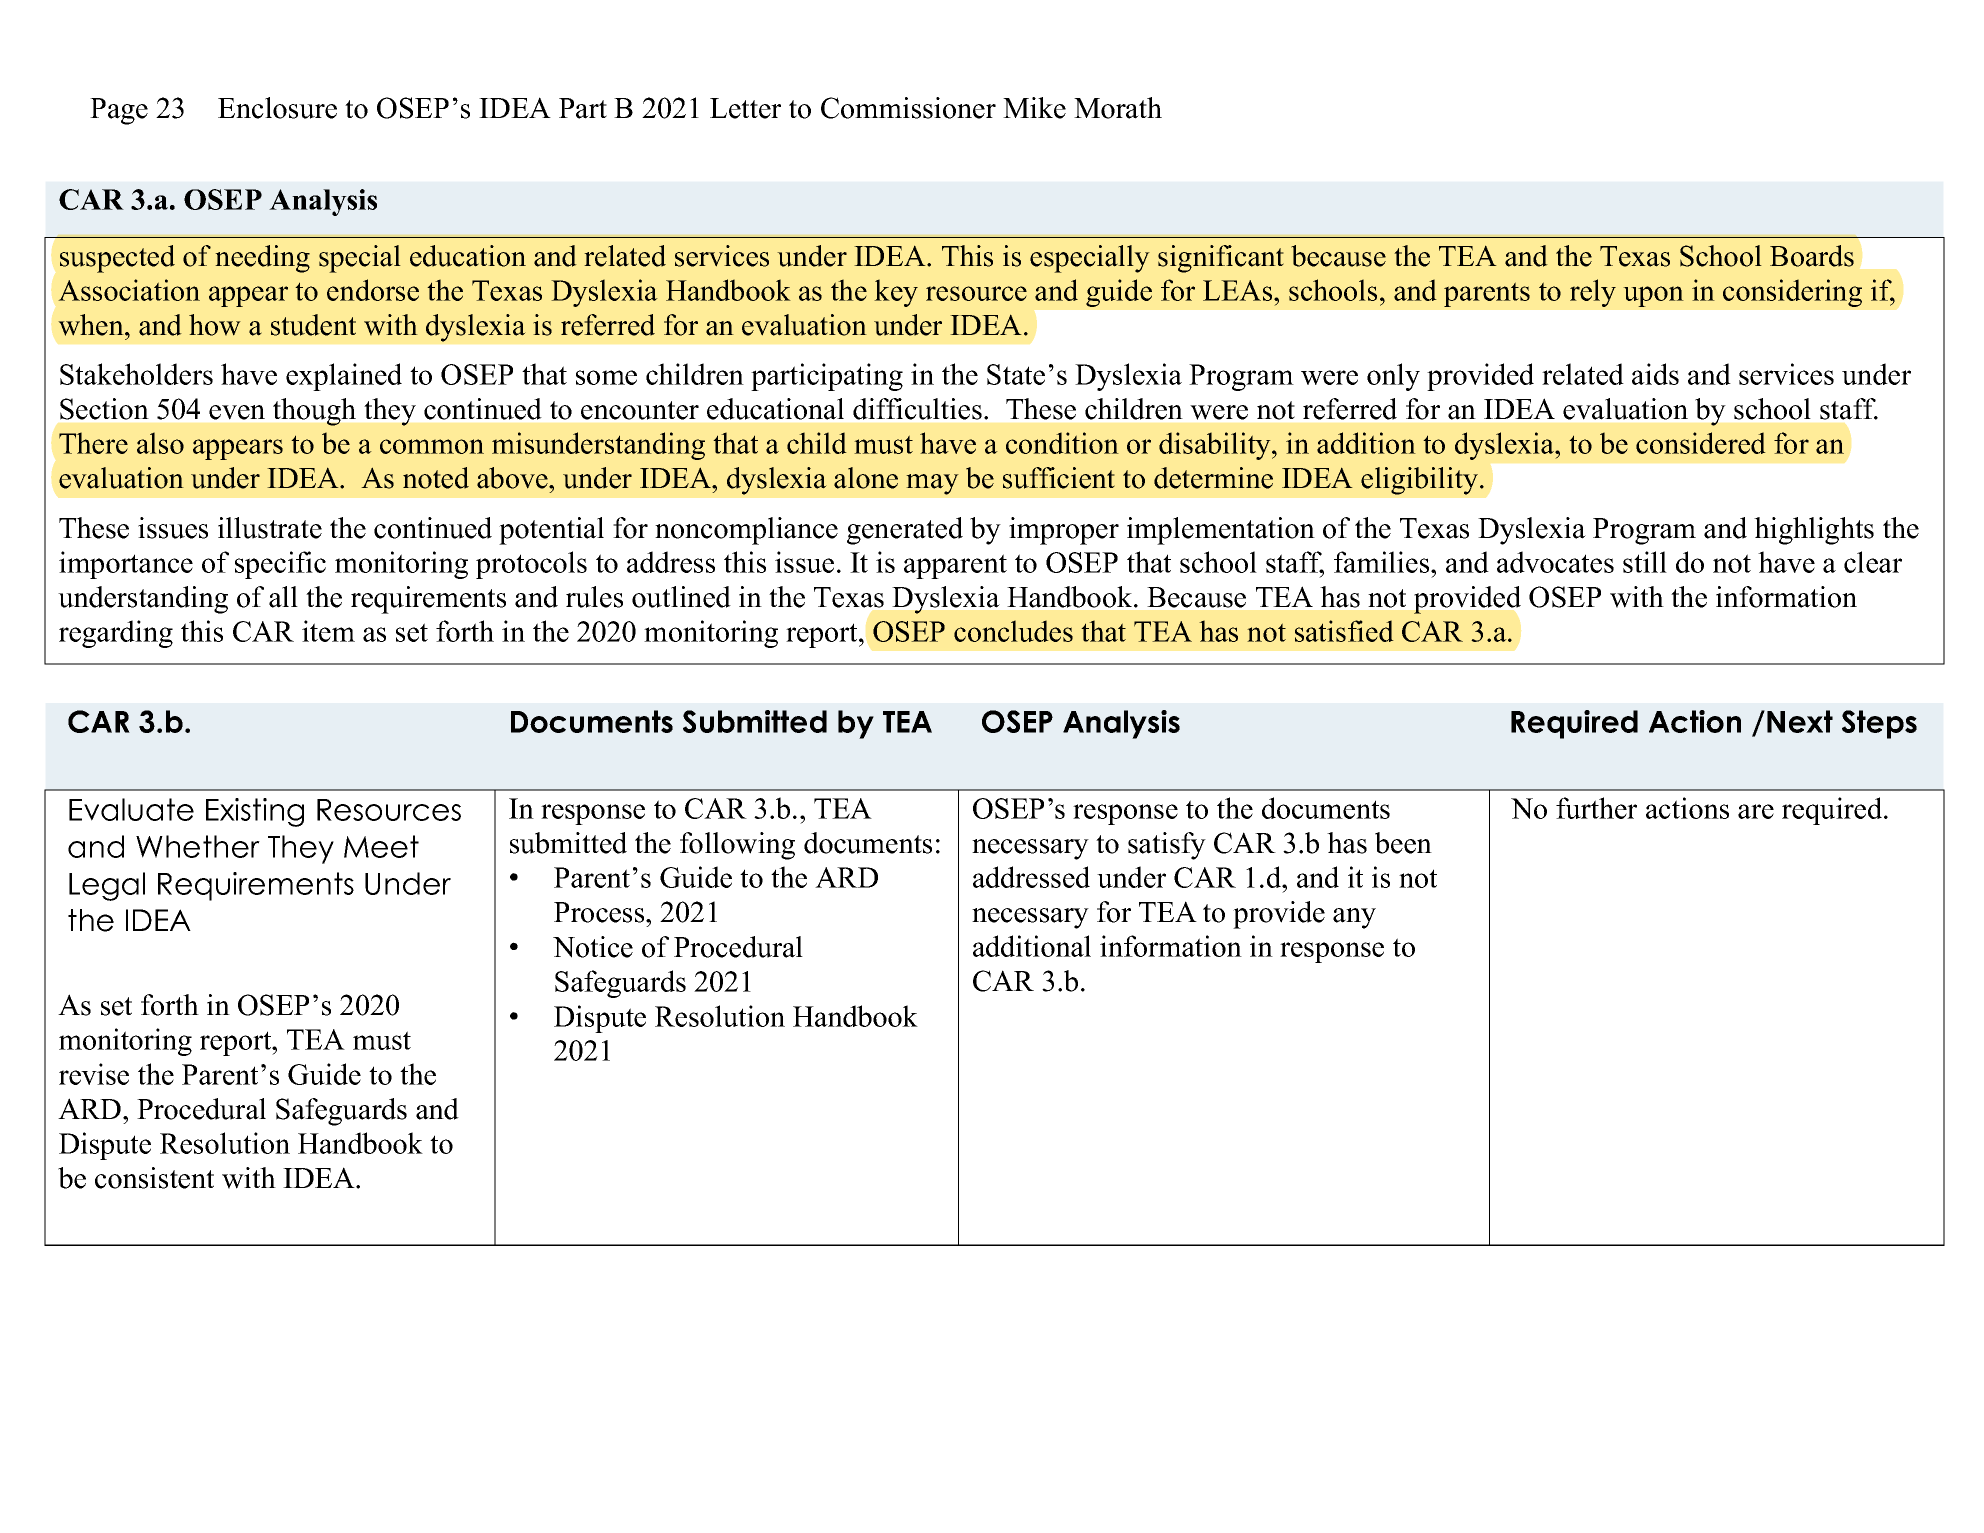 This document has width=1984, height=1533. I want to click on any, so click(1354, 918).
